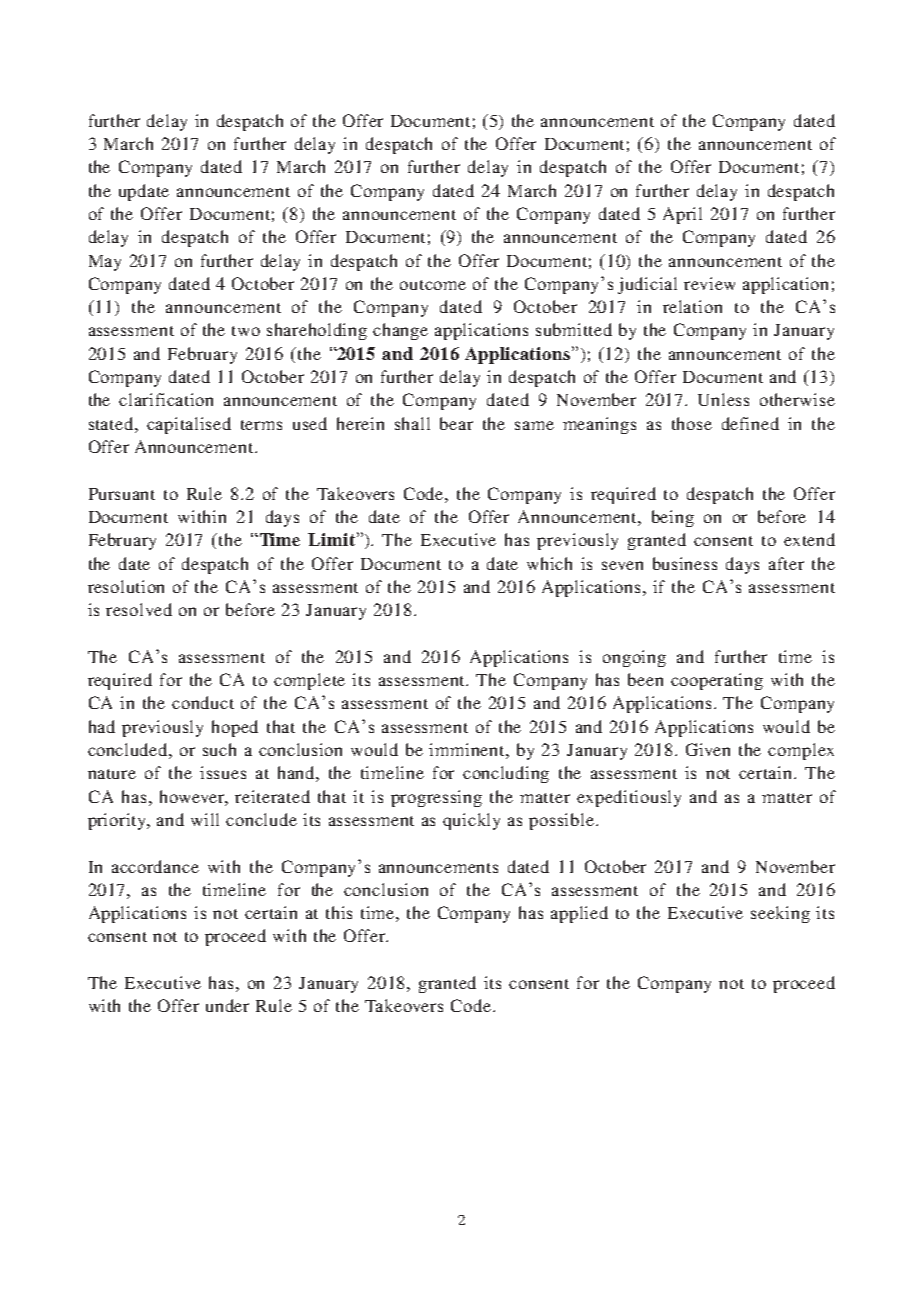  I want to click on defined, so click(750, 423).
